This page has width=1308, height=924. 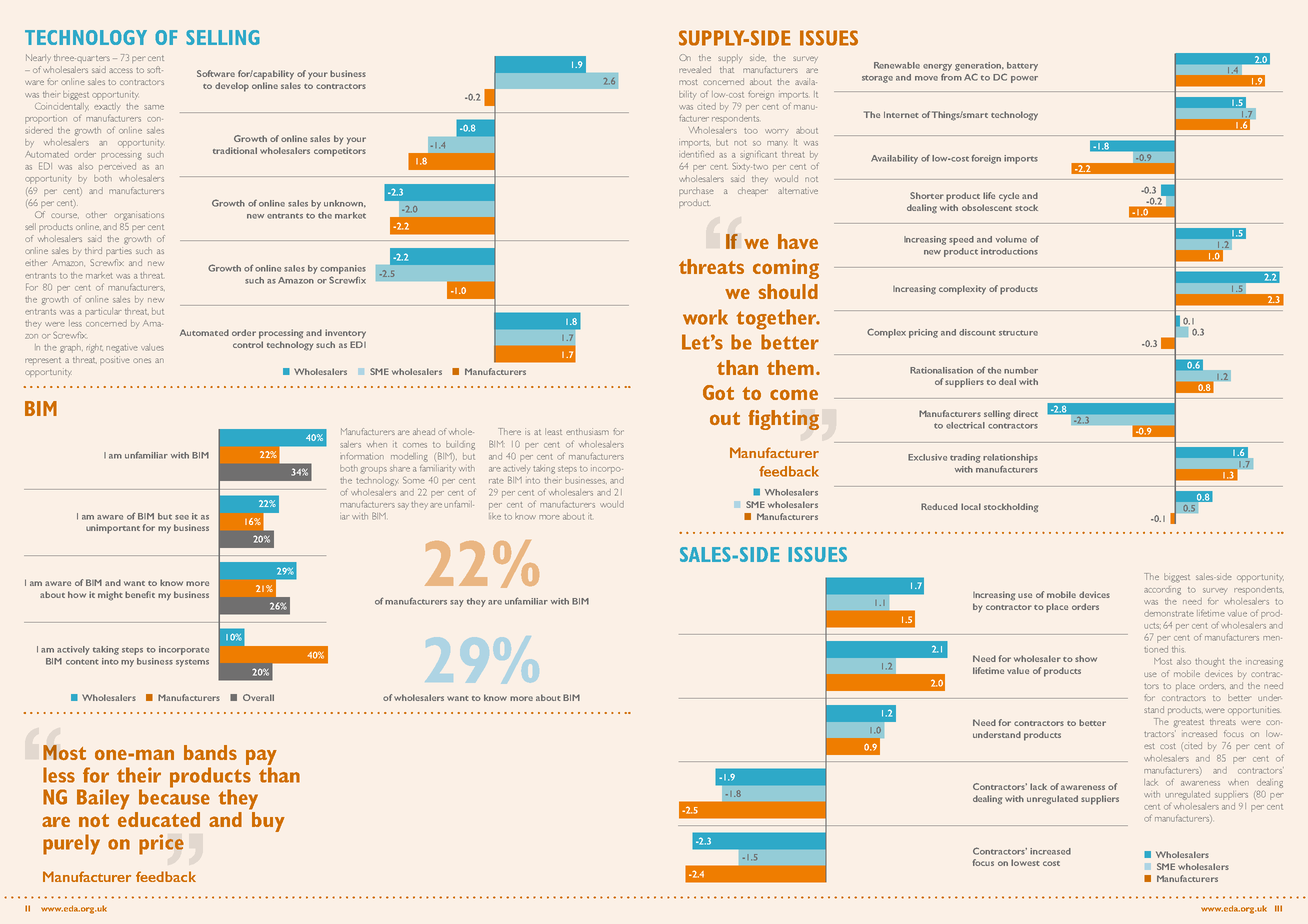 I want to click on price, so click(x=161, y=844).
